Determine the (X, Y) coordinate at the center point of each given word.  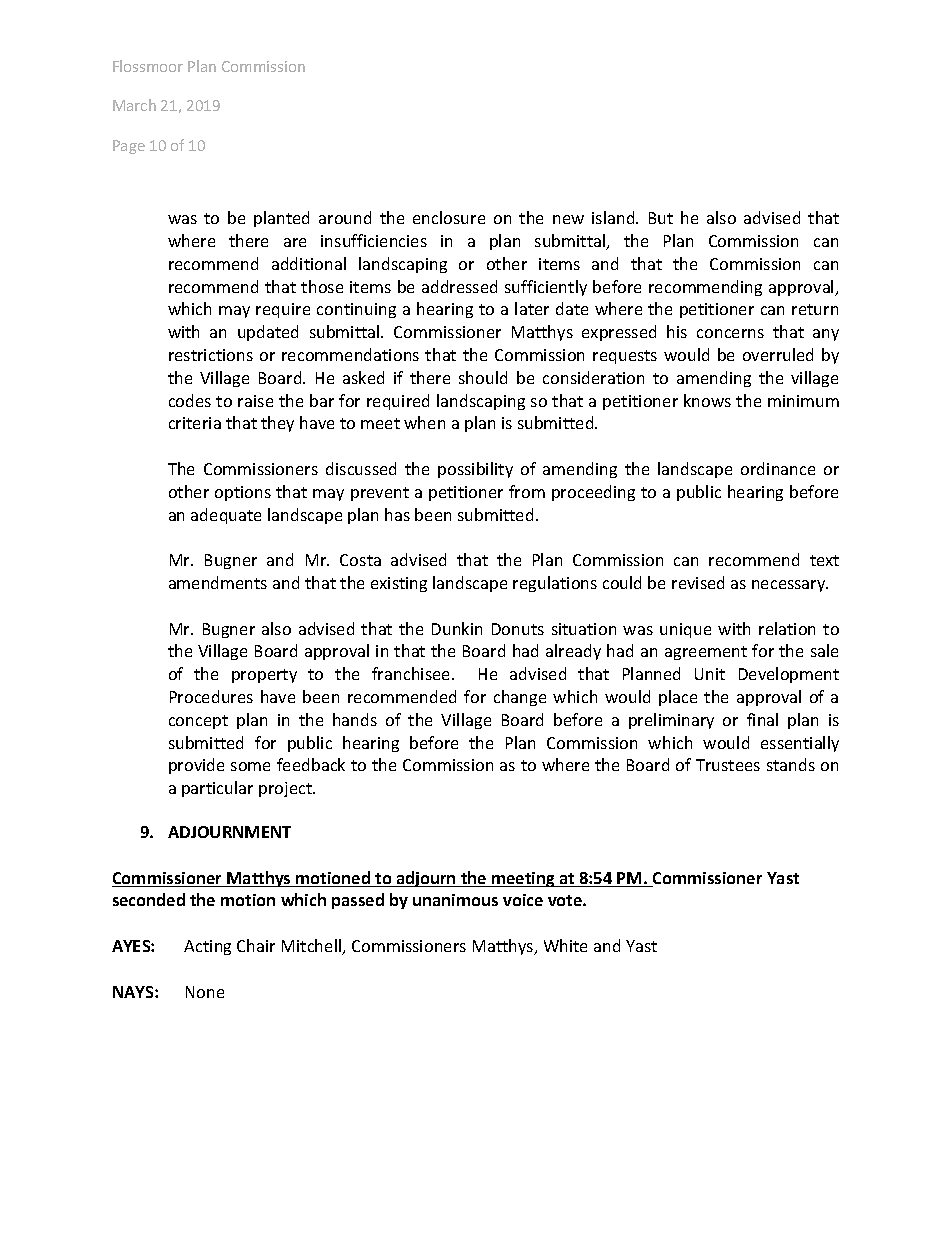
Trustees (728, 765)
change (520, 698)
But (661, 218)
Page (129, 147)
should (483, 377)
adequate (226, 516)
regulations (555, 584)
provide (196, 766)
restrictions (211, 355)
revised (698, 582)
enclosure (449, 217)
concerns (730, 333)
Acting (207, 947)
